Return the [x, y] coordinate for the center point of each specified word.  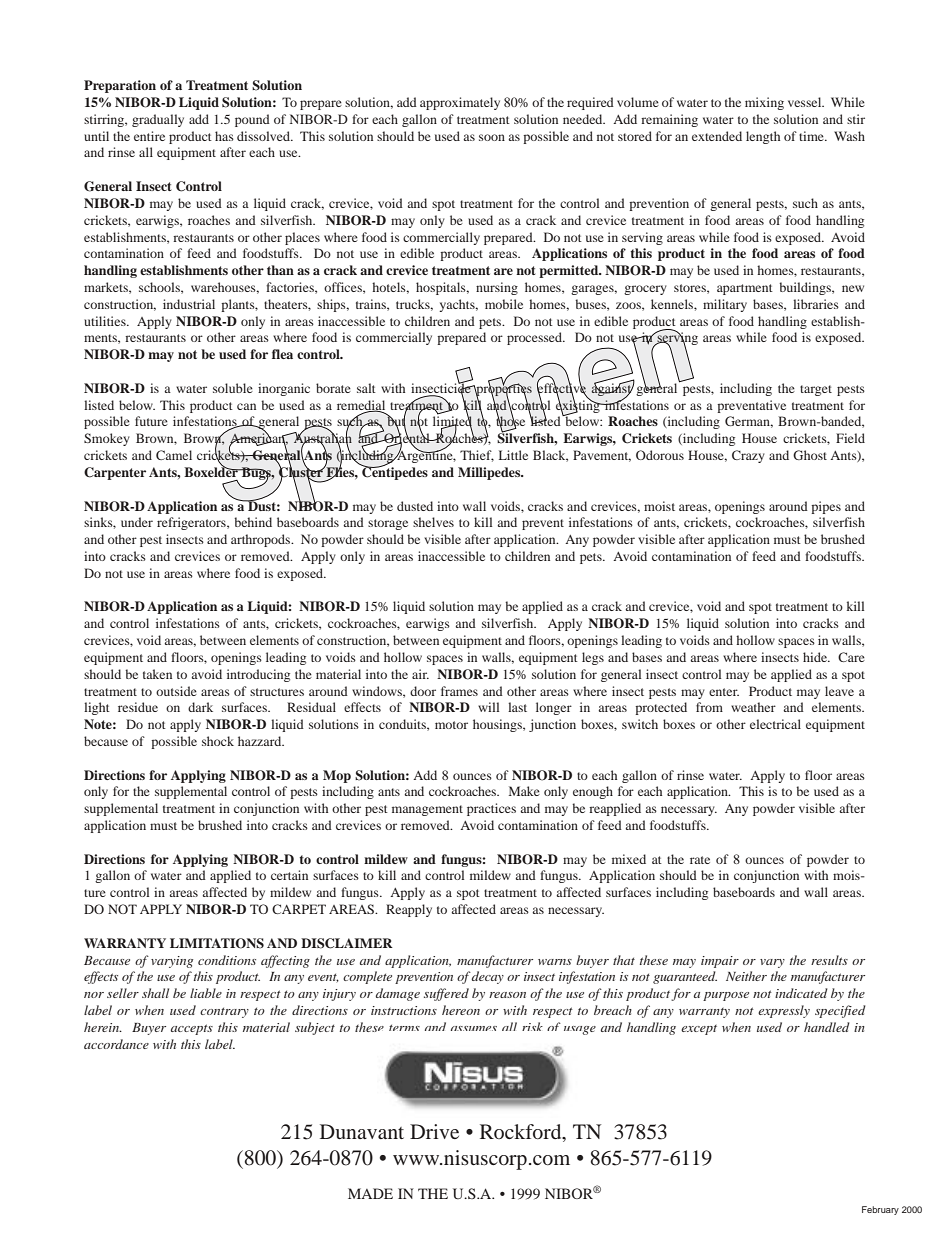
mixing [764, 103]
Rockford [522, 1131]
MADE [370, 1193]
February [880, 1210]
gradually [158, 120]
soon [492, 137]
